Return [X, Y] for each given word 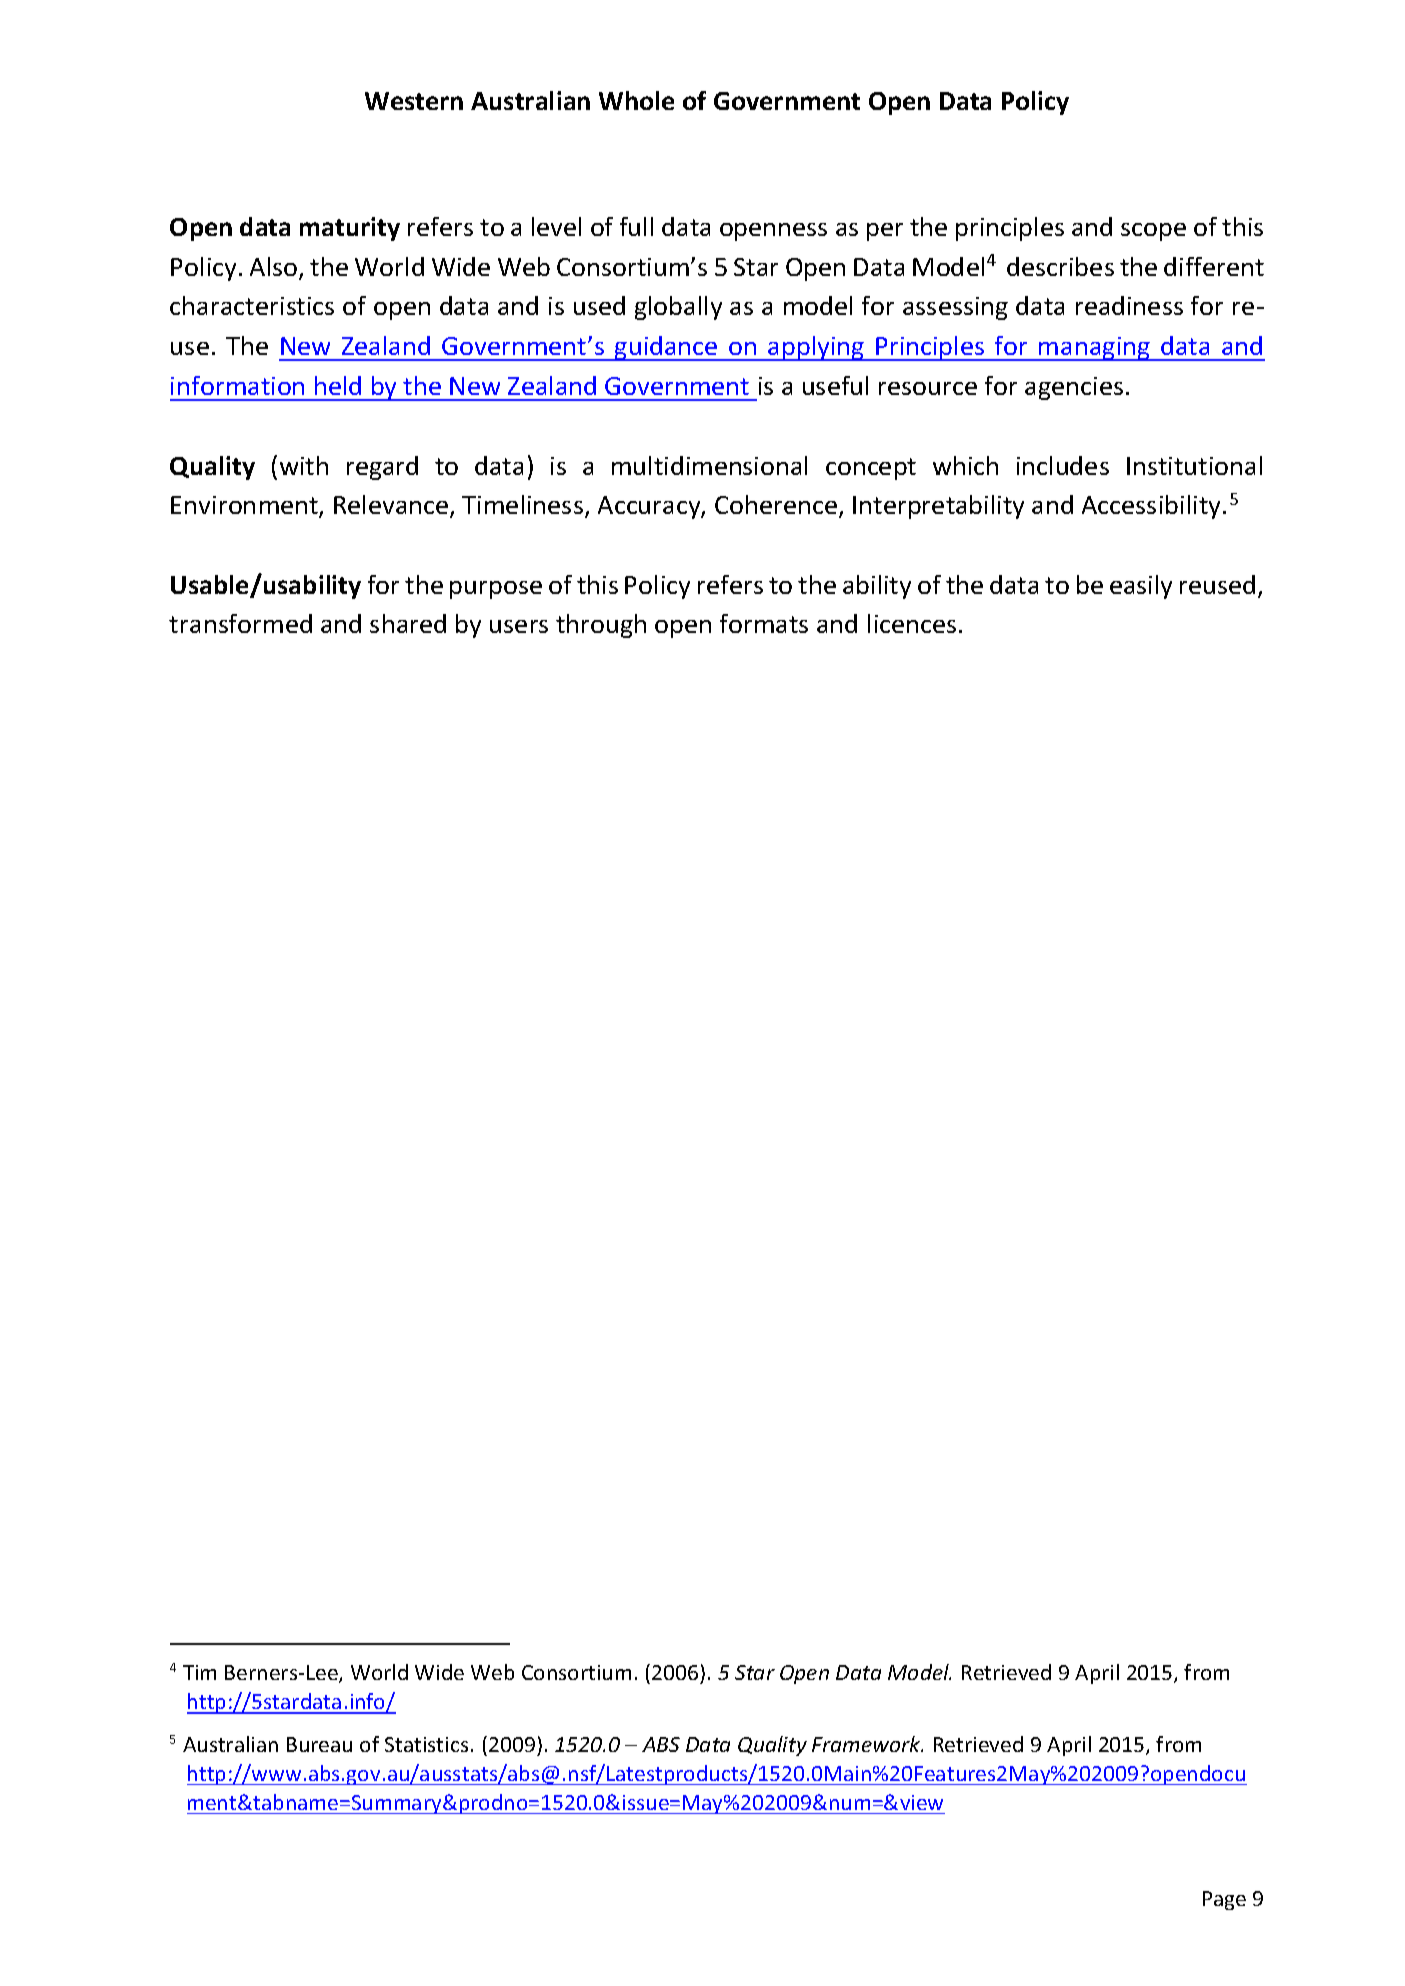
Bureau [319, 1744]
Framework [867, 1744]
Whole [636, 100]
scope [1153, 232]
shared [408, 623]
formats [764, 623]
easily [1141, 587]
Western [414, 101]
